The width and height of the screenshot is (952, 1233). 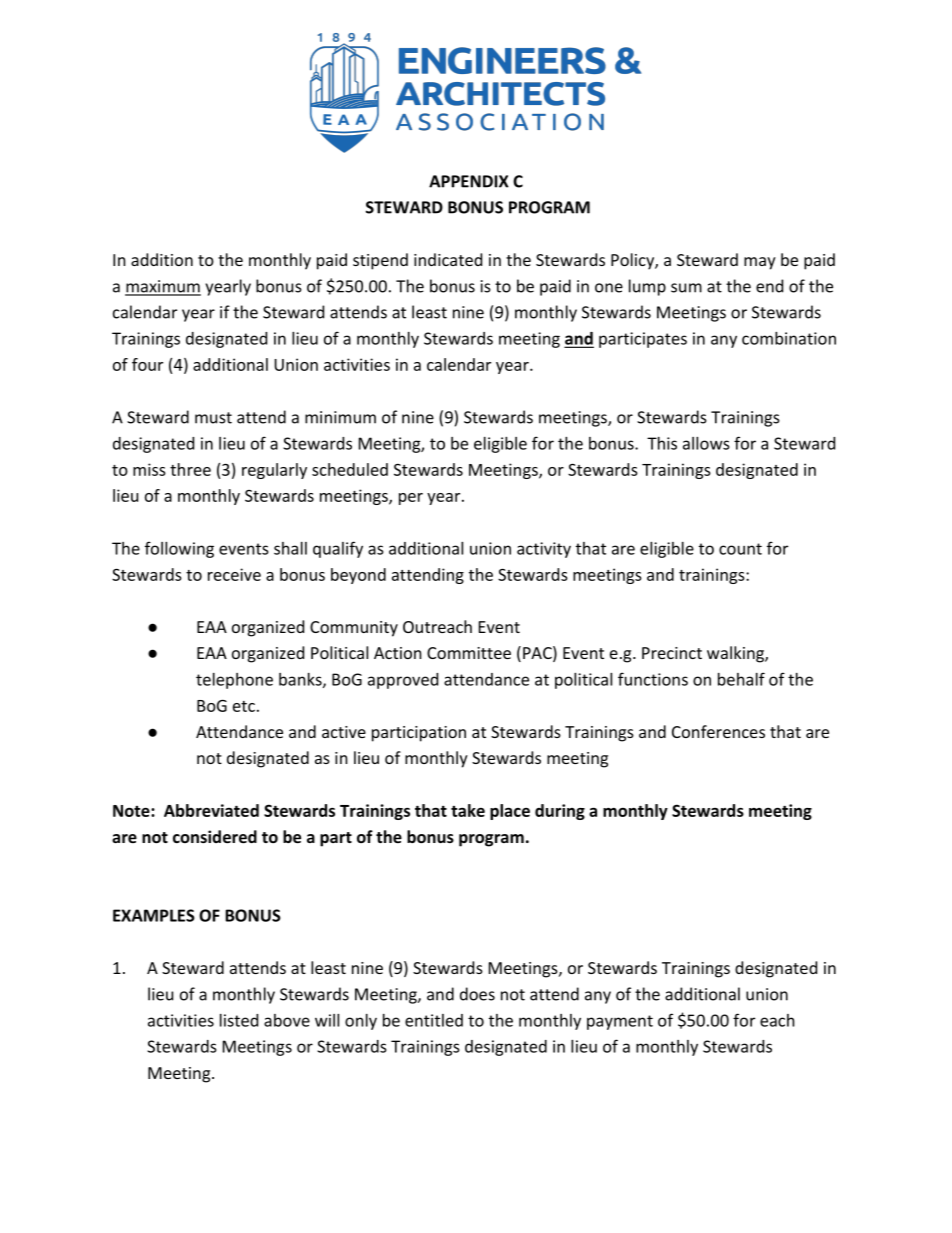 I want to click on Conferences, so click(x=718, y=731).
